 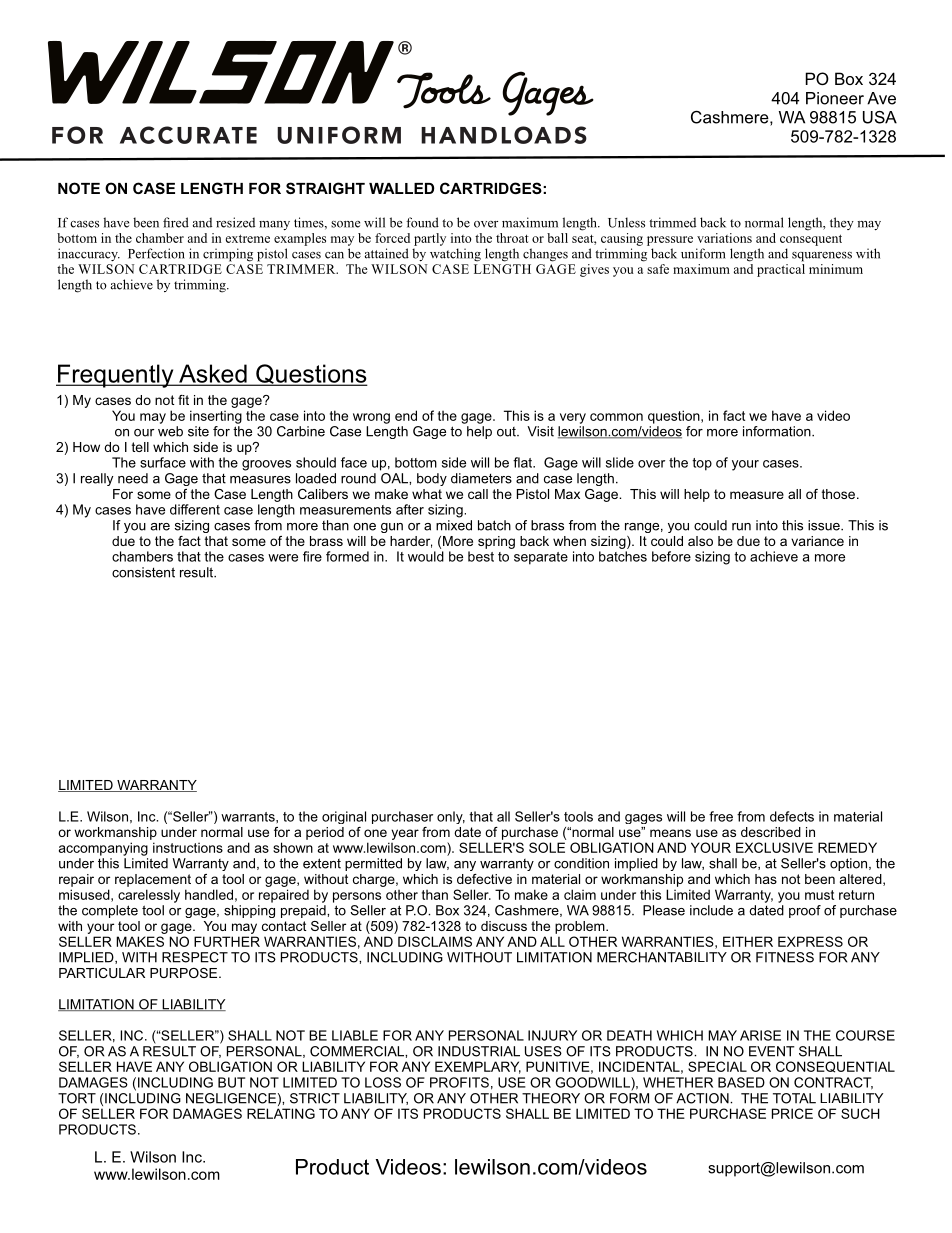 I want to click on PROFITS, so click(x=459, y=1082).
